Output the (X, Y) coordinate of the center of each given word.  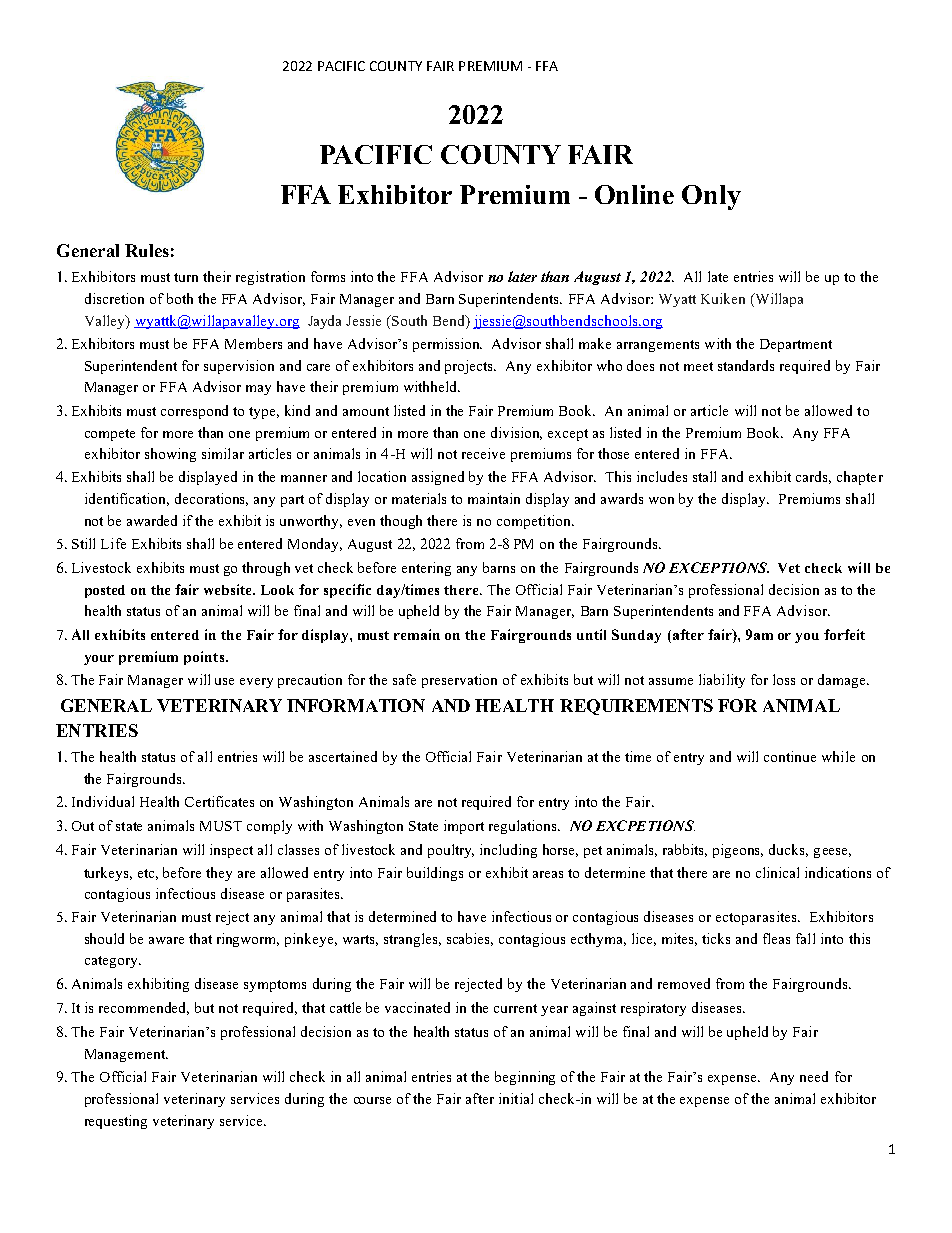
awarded (152, 520)
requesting (116, 1122)
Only (711, 197)
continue (790, 756)
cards (813, 477)
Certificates (219, 801)
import (464, 827)
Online (634, 194)
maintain (494, 498)
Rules (147, 250)
